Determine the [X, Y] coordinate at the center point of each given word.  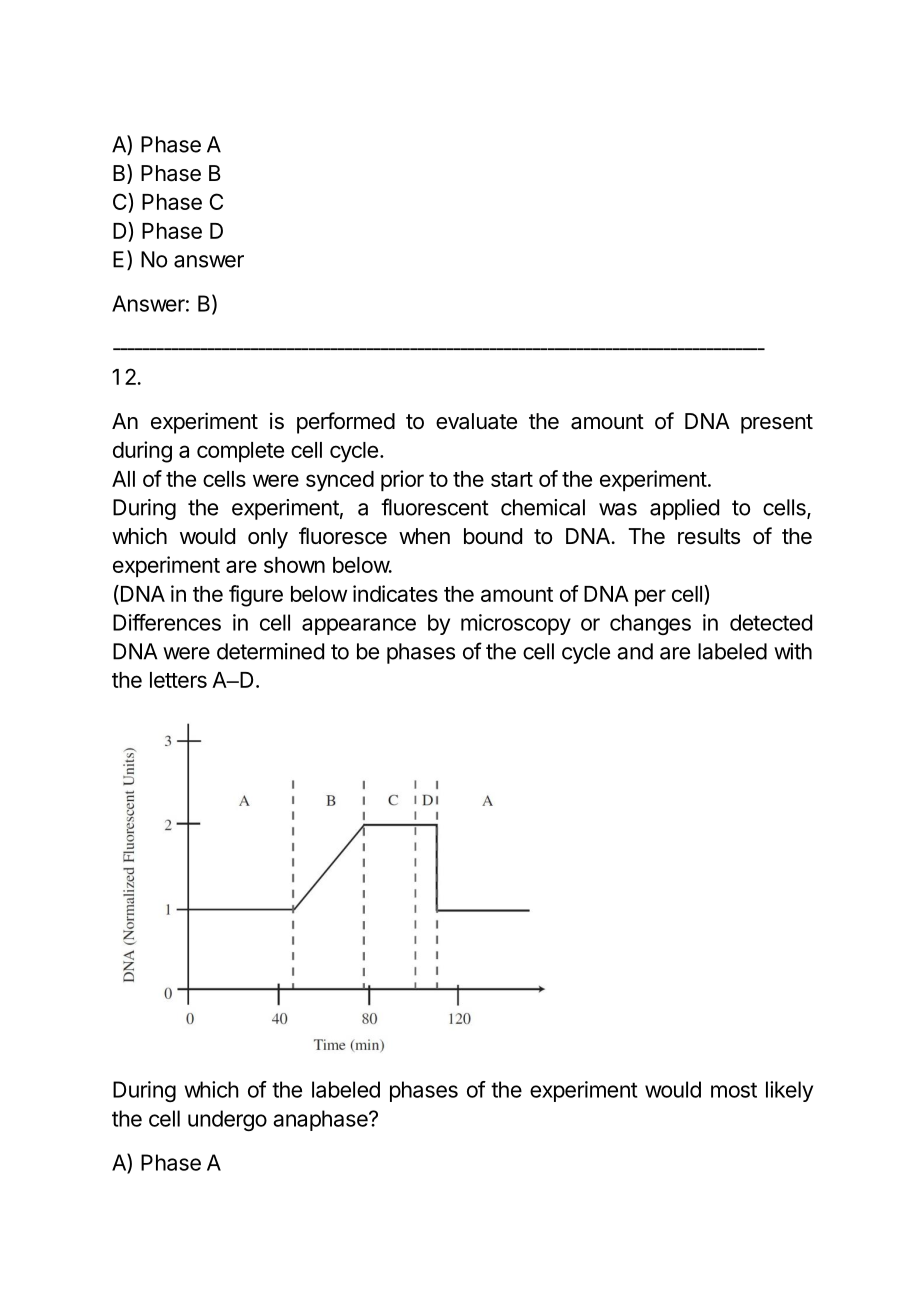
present [777, 424]
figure [256, 596]
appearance [359, 626]
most [734, 1090]
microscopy [516, 624]
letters [178, 680]
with [793, 651]
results [709, 536]
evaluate [476, 421]
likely [789, 1091]
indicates [395, 593]
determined [270, 651]
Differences [167, 622]
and [635, 651]
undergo [227, 1120]
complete [240, 452]
